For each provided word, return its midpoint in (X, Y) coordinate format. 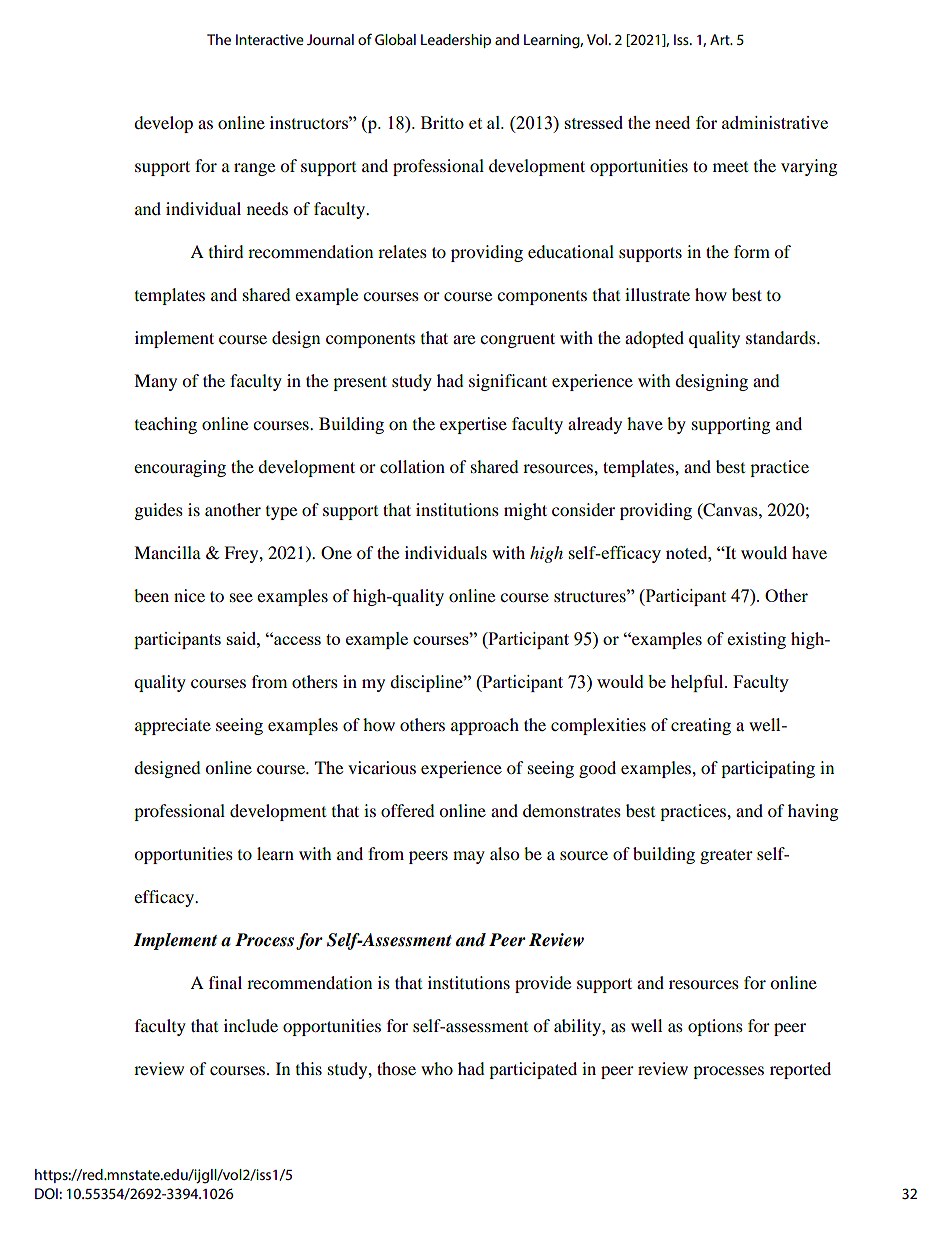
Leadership (456, 41)
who (437, 1068)
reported (800, 1070)
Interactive (270, 39)
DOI (47, 1193)
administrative (775, 122)
